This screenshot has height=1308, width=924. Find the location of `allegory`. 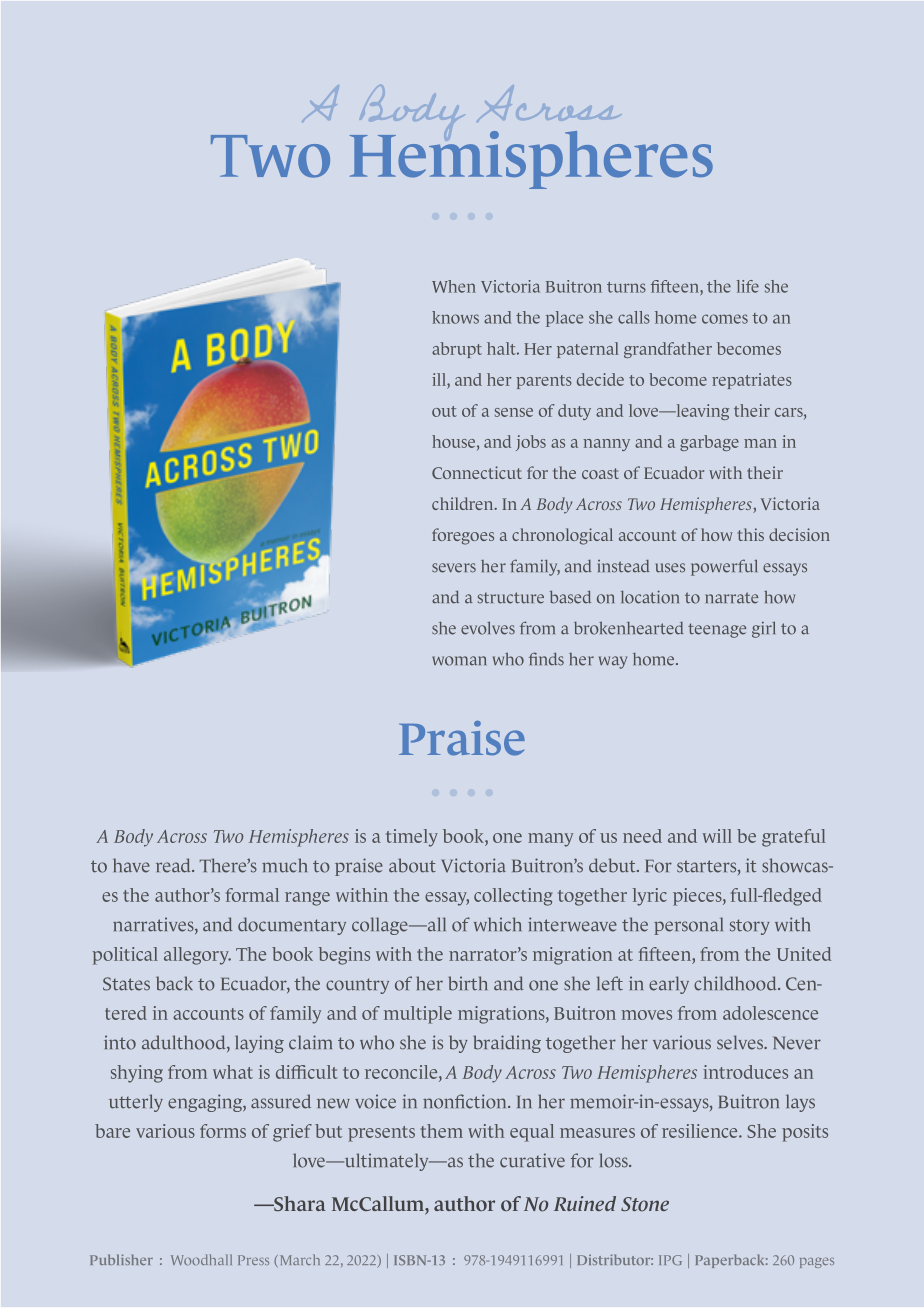

allegory is located at coordinates (197, 956).
